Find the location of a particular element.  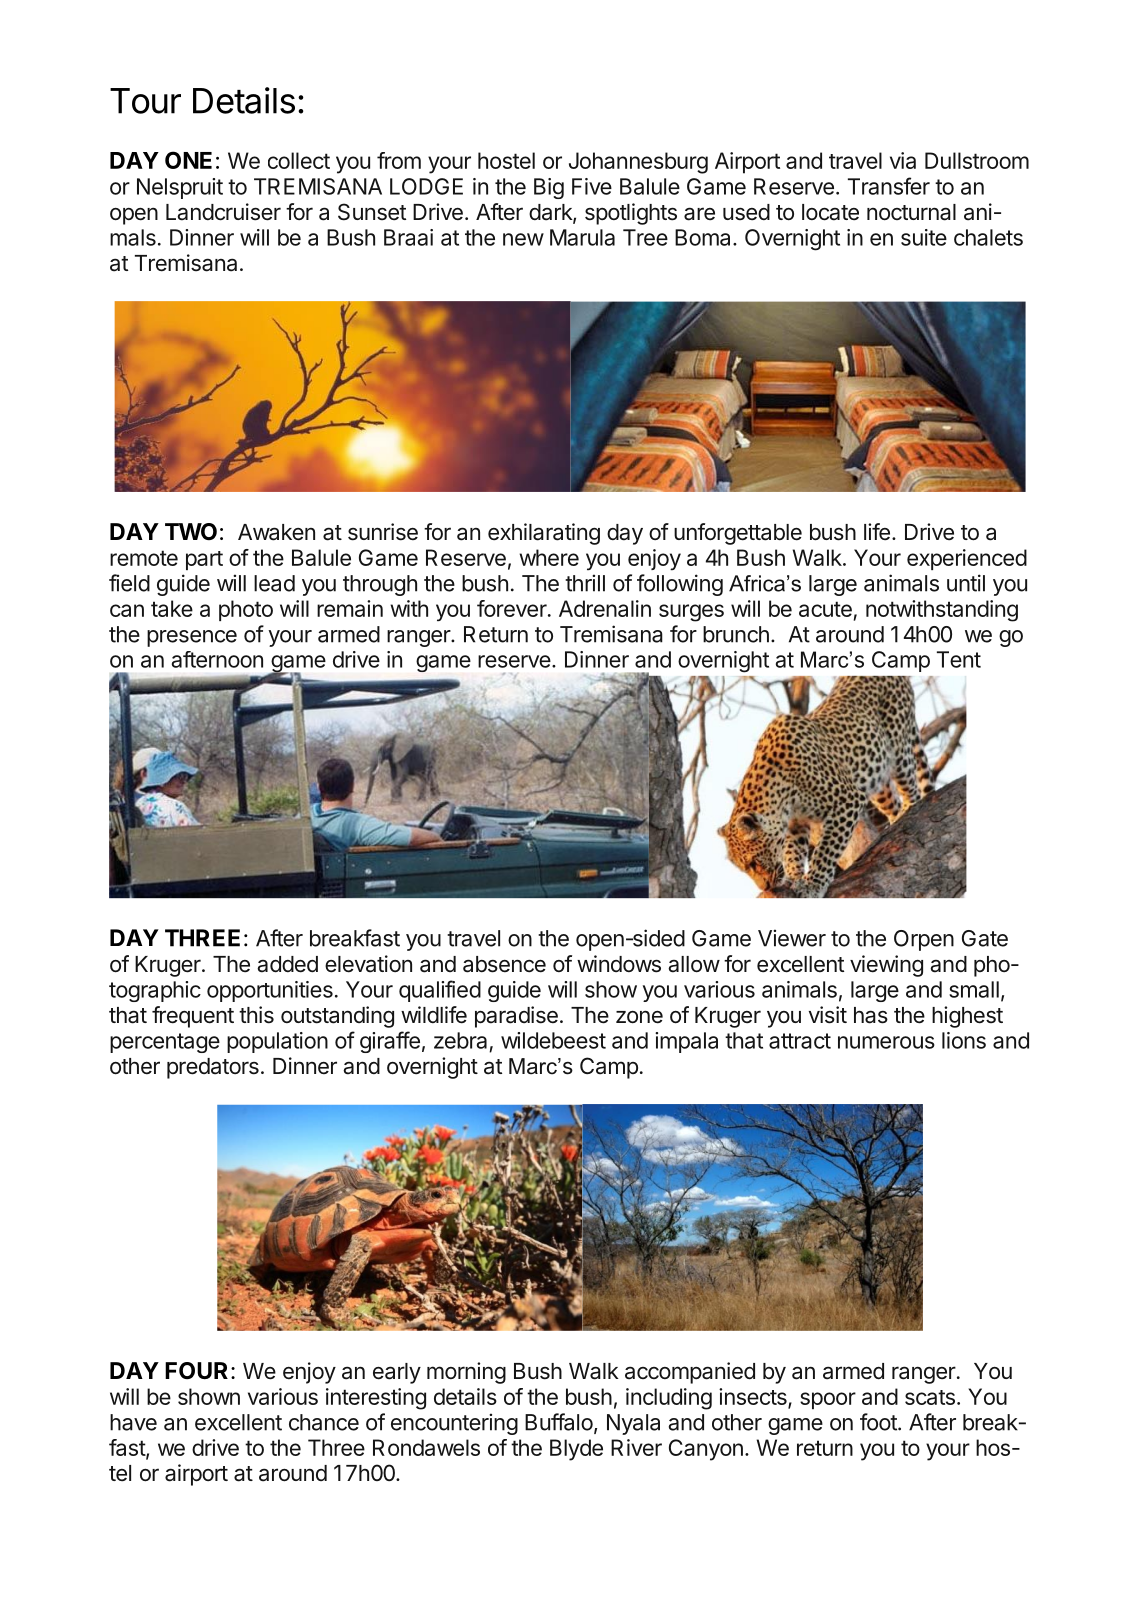

via is located at coordinates (903, 160).
